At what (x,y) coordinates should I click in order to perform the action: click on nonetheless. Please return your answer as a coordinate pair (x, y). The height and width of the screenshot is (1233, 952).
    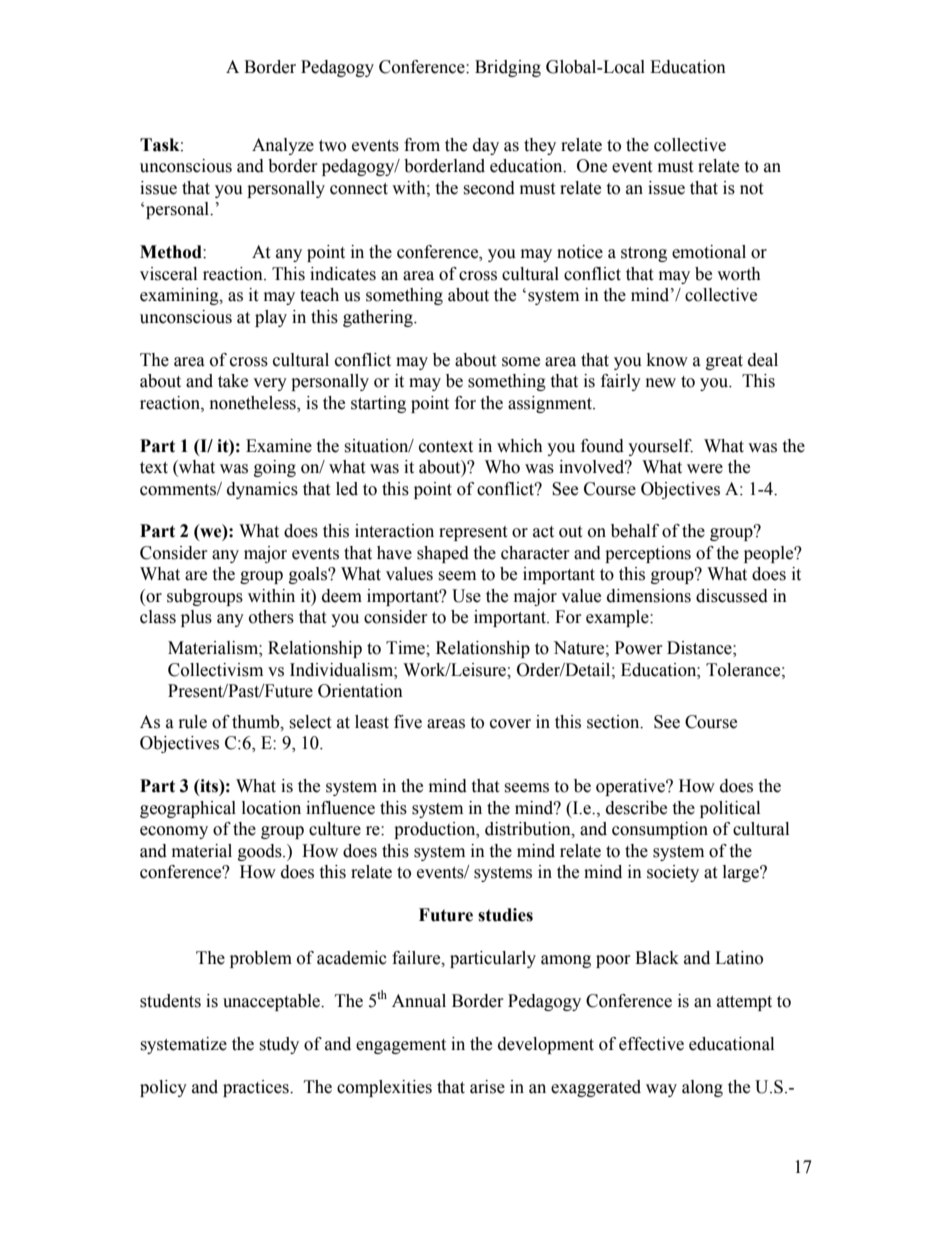
    Looking at the image, I should click on (254, 403).
